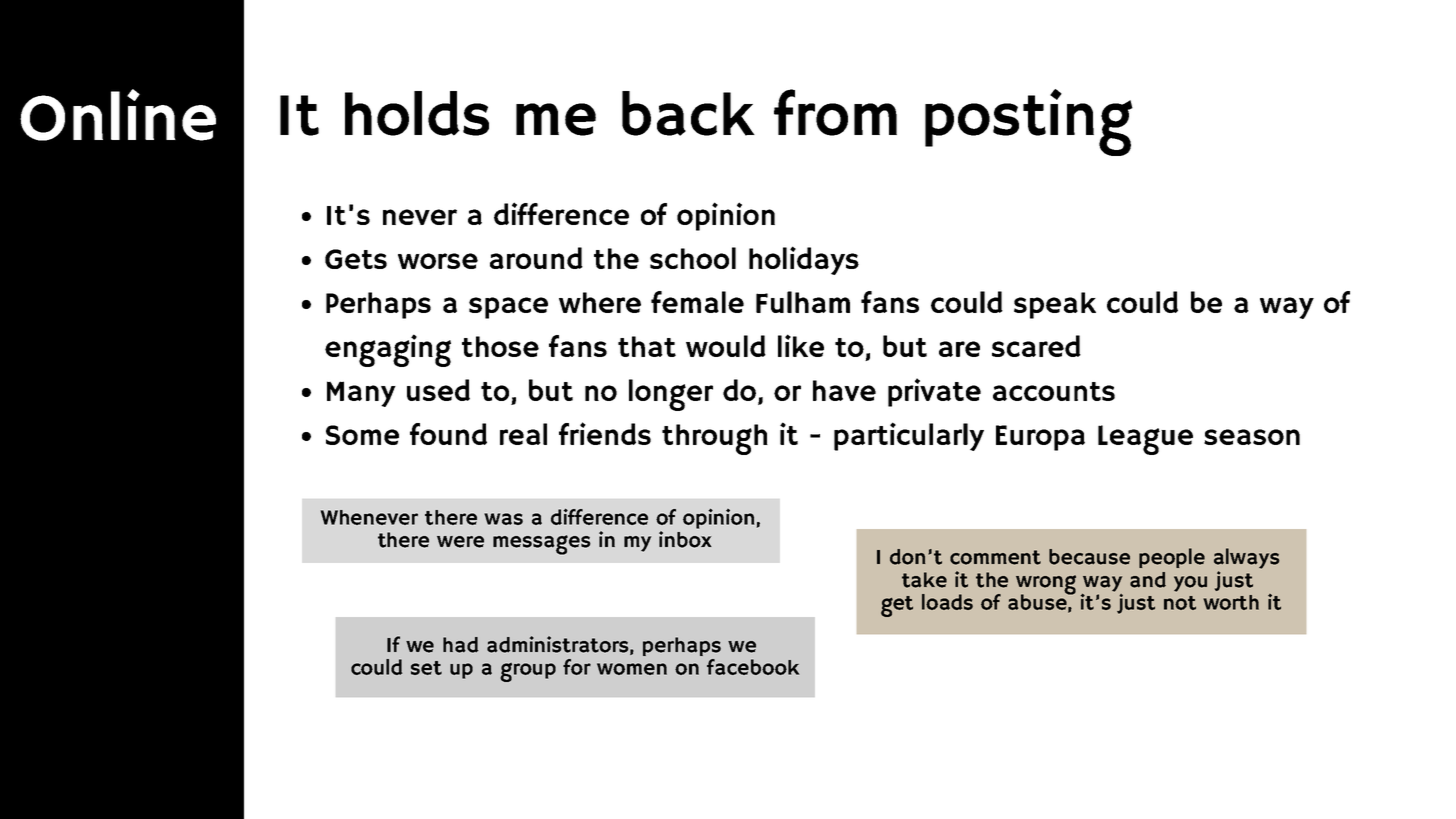 This screenshot has height=819, width=1456. Describe the element at coordinates (1089, 557) in the screenshot. I see `because` at that location.
